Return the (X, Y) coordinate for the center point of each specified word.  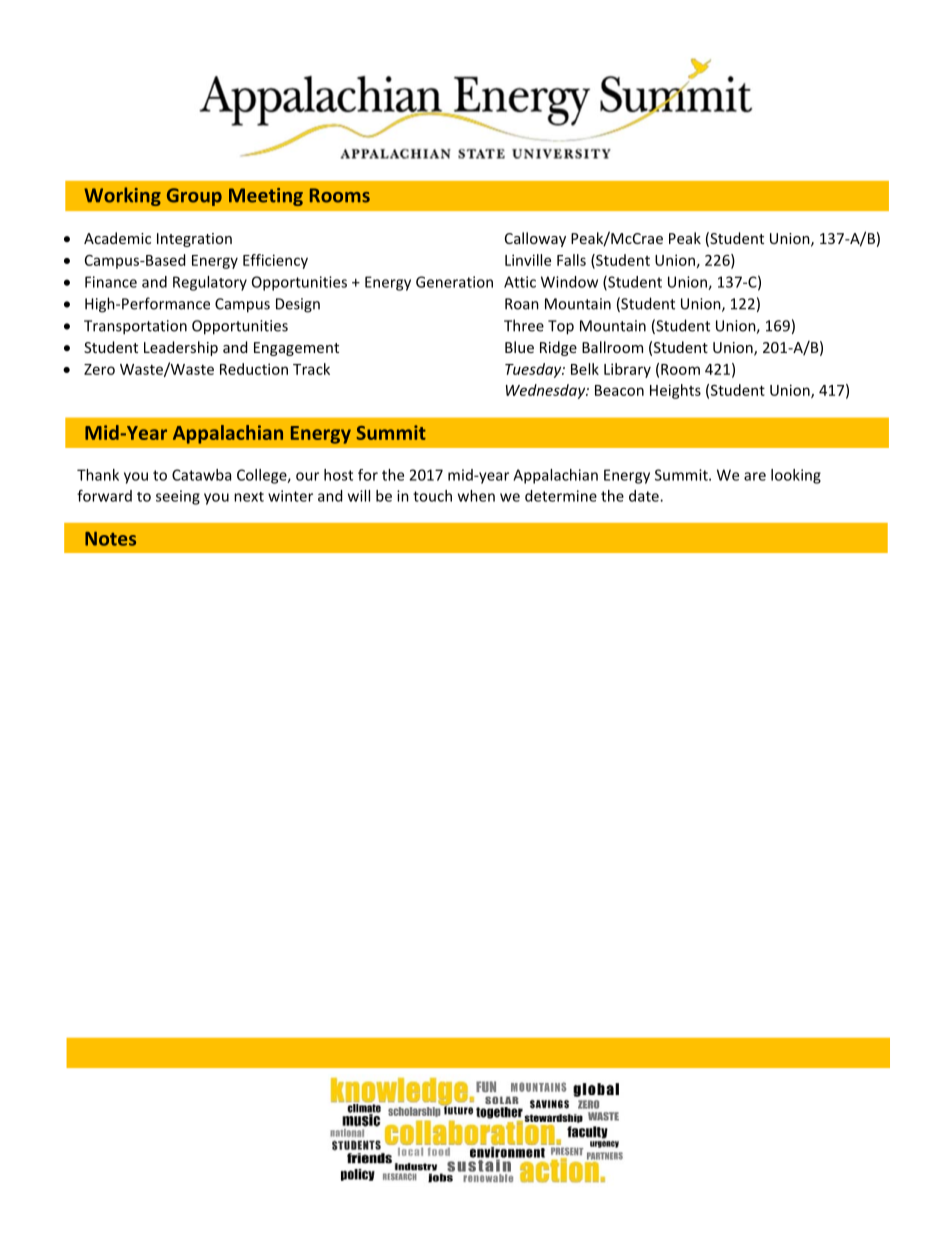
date (645, 496)
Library (627, 370)
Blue (519, 347)
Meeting (266, 197)
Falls (571, 260)
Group (194, 197)
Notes (110, 539)
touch (432, 496)
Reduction (254, 369)
